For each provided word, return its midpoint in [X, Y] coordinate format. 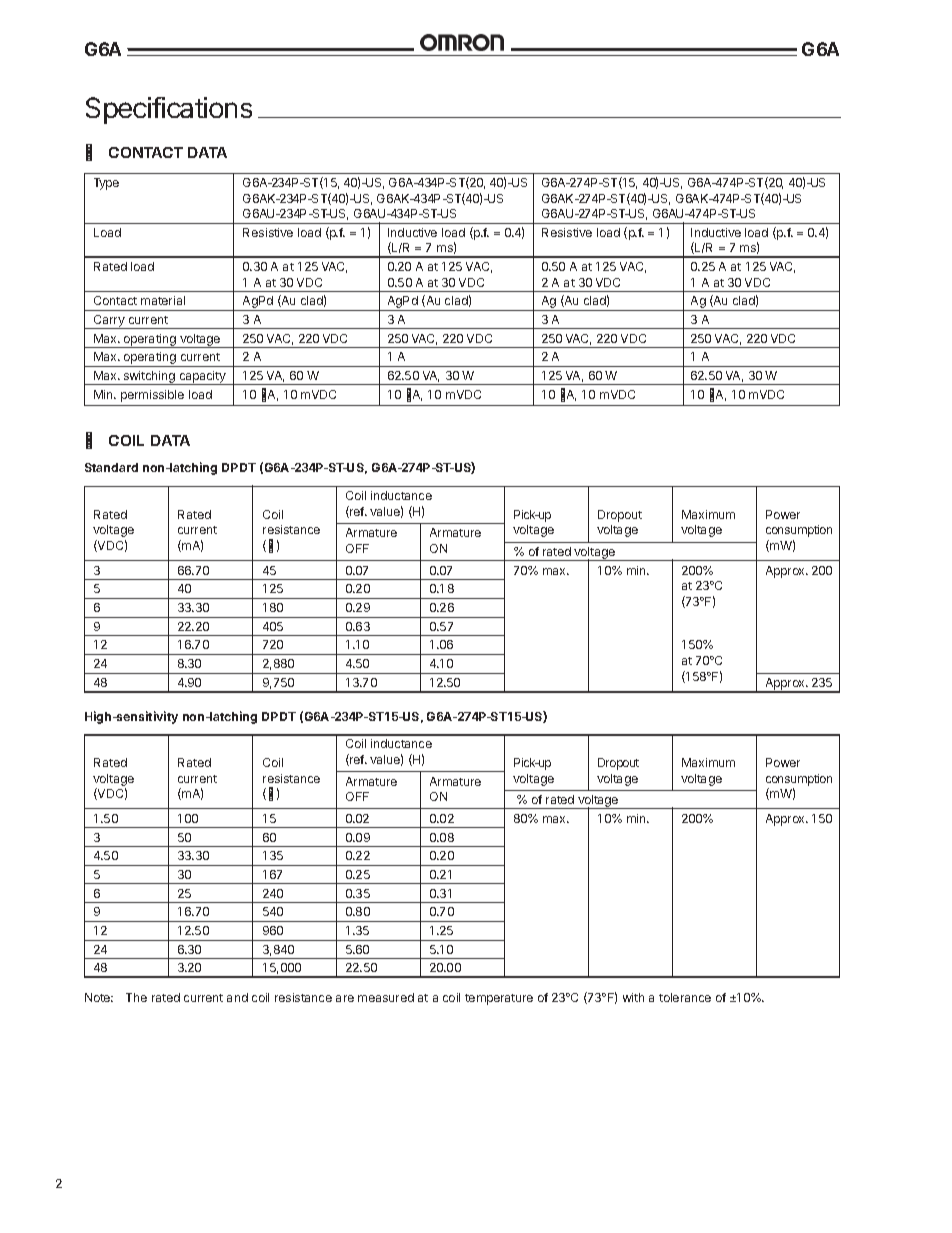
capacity [202, 378]
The [136, 997]
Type [106, 184]
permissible [152, 396]
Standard [111, 467]
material [163, 300]
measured [386, 997]
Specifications [169, 110]
